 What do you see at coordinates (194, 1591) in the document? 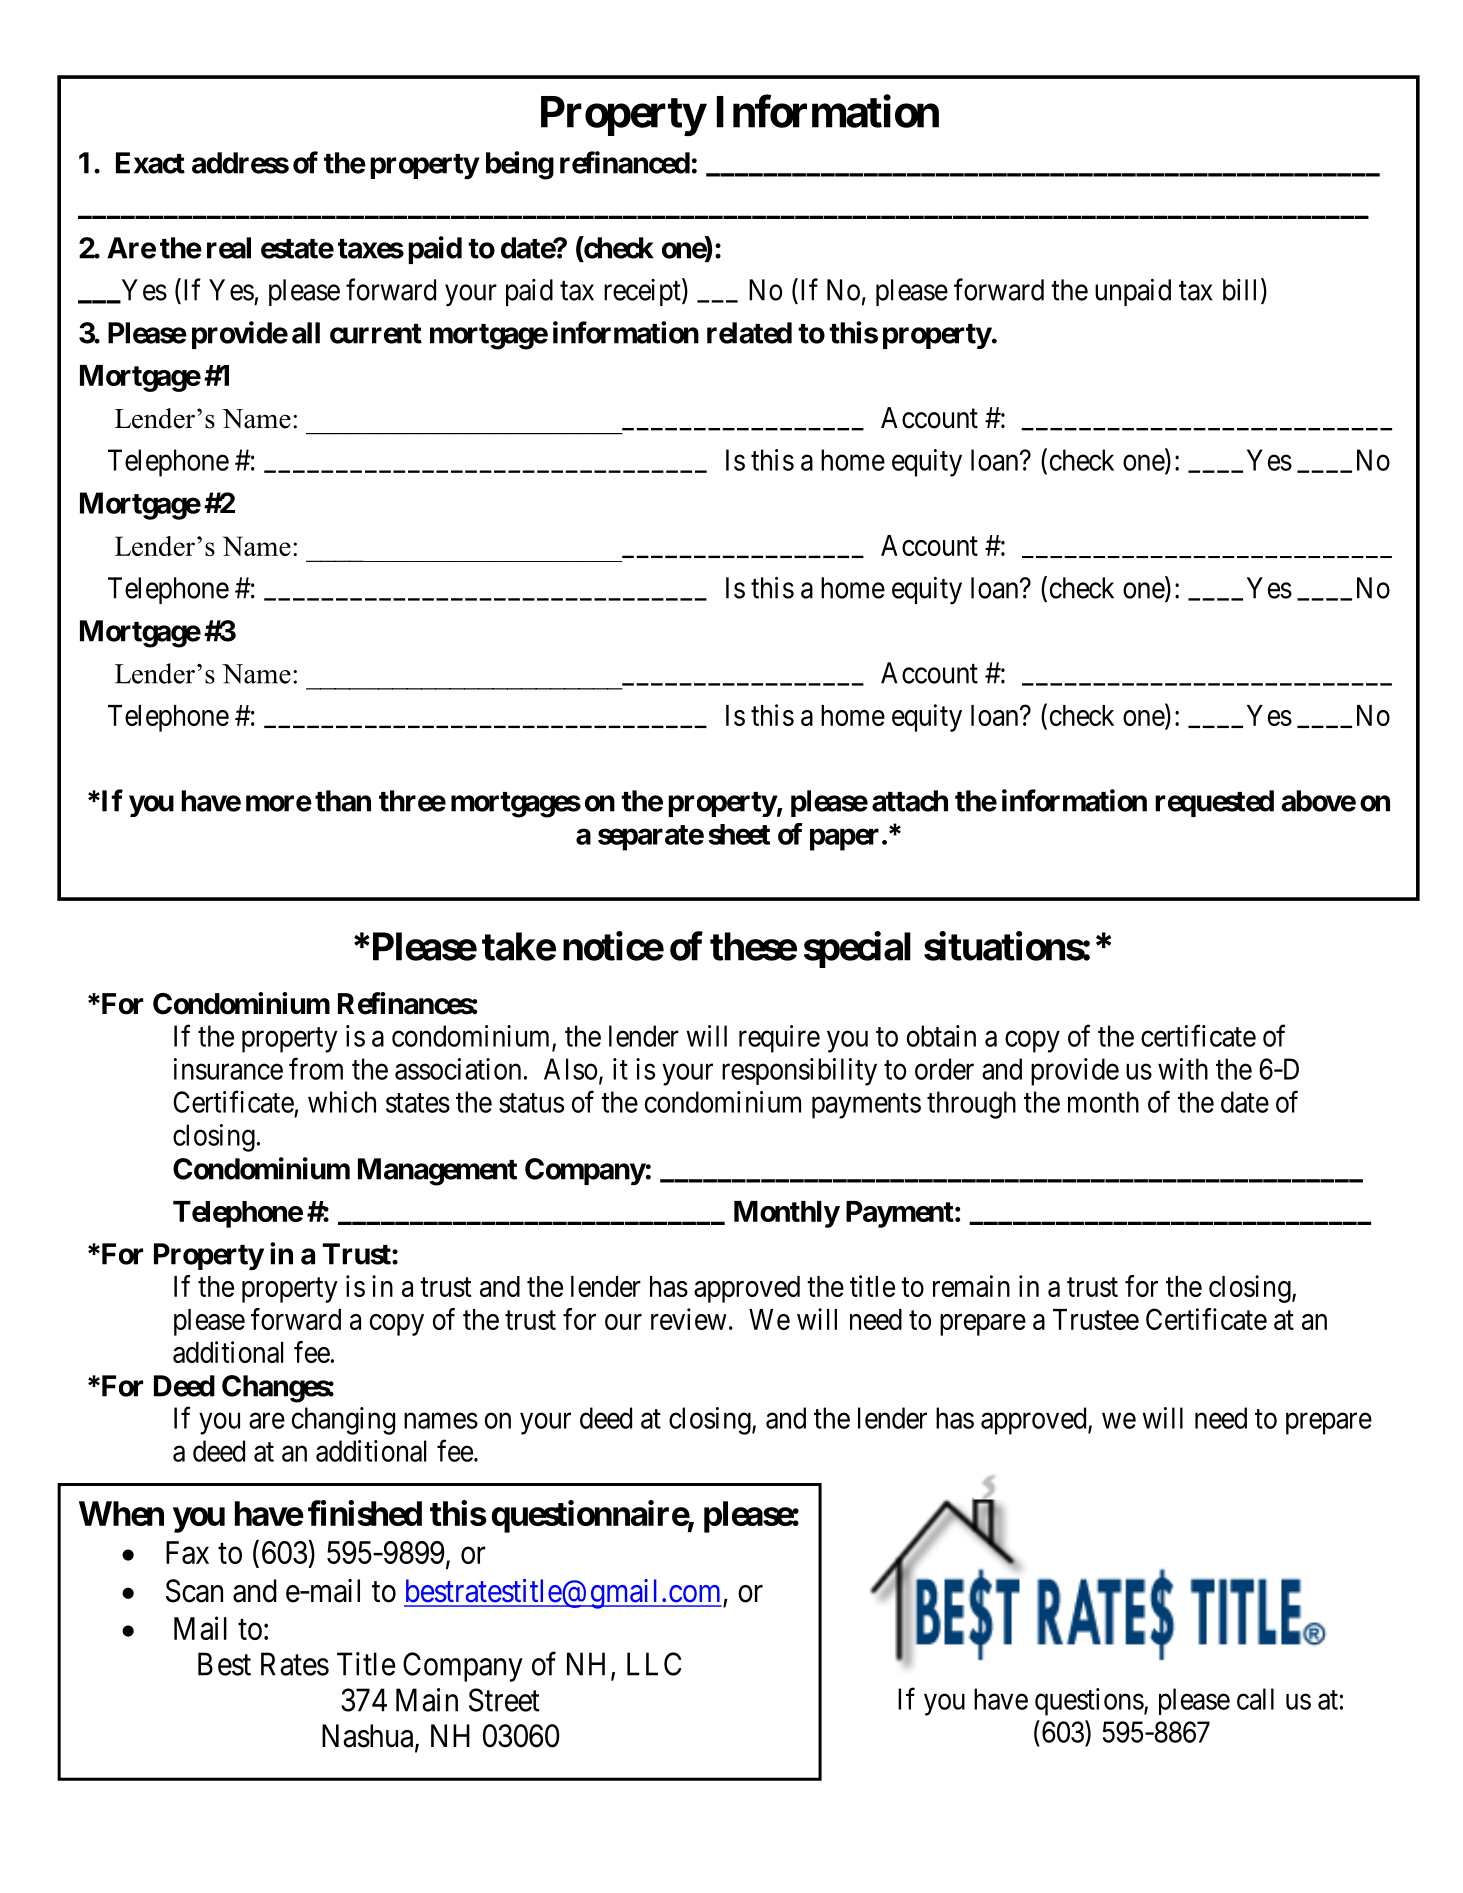
I see `Scan` at bounding box center [194, 1591].
